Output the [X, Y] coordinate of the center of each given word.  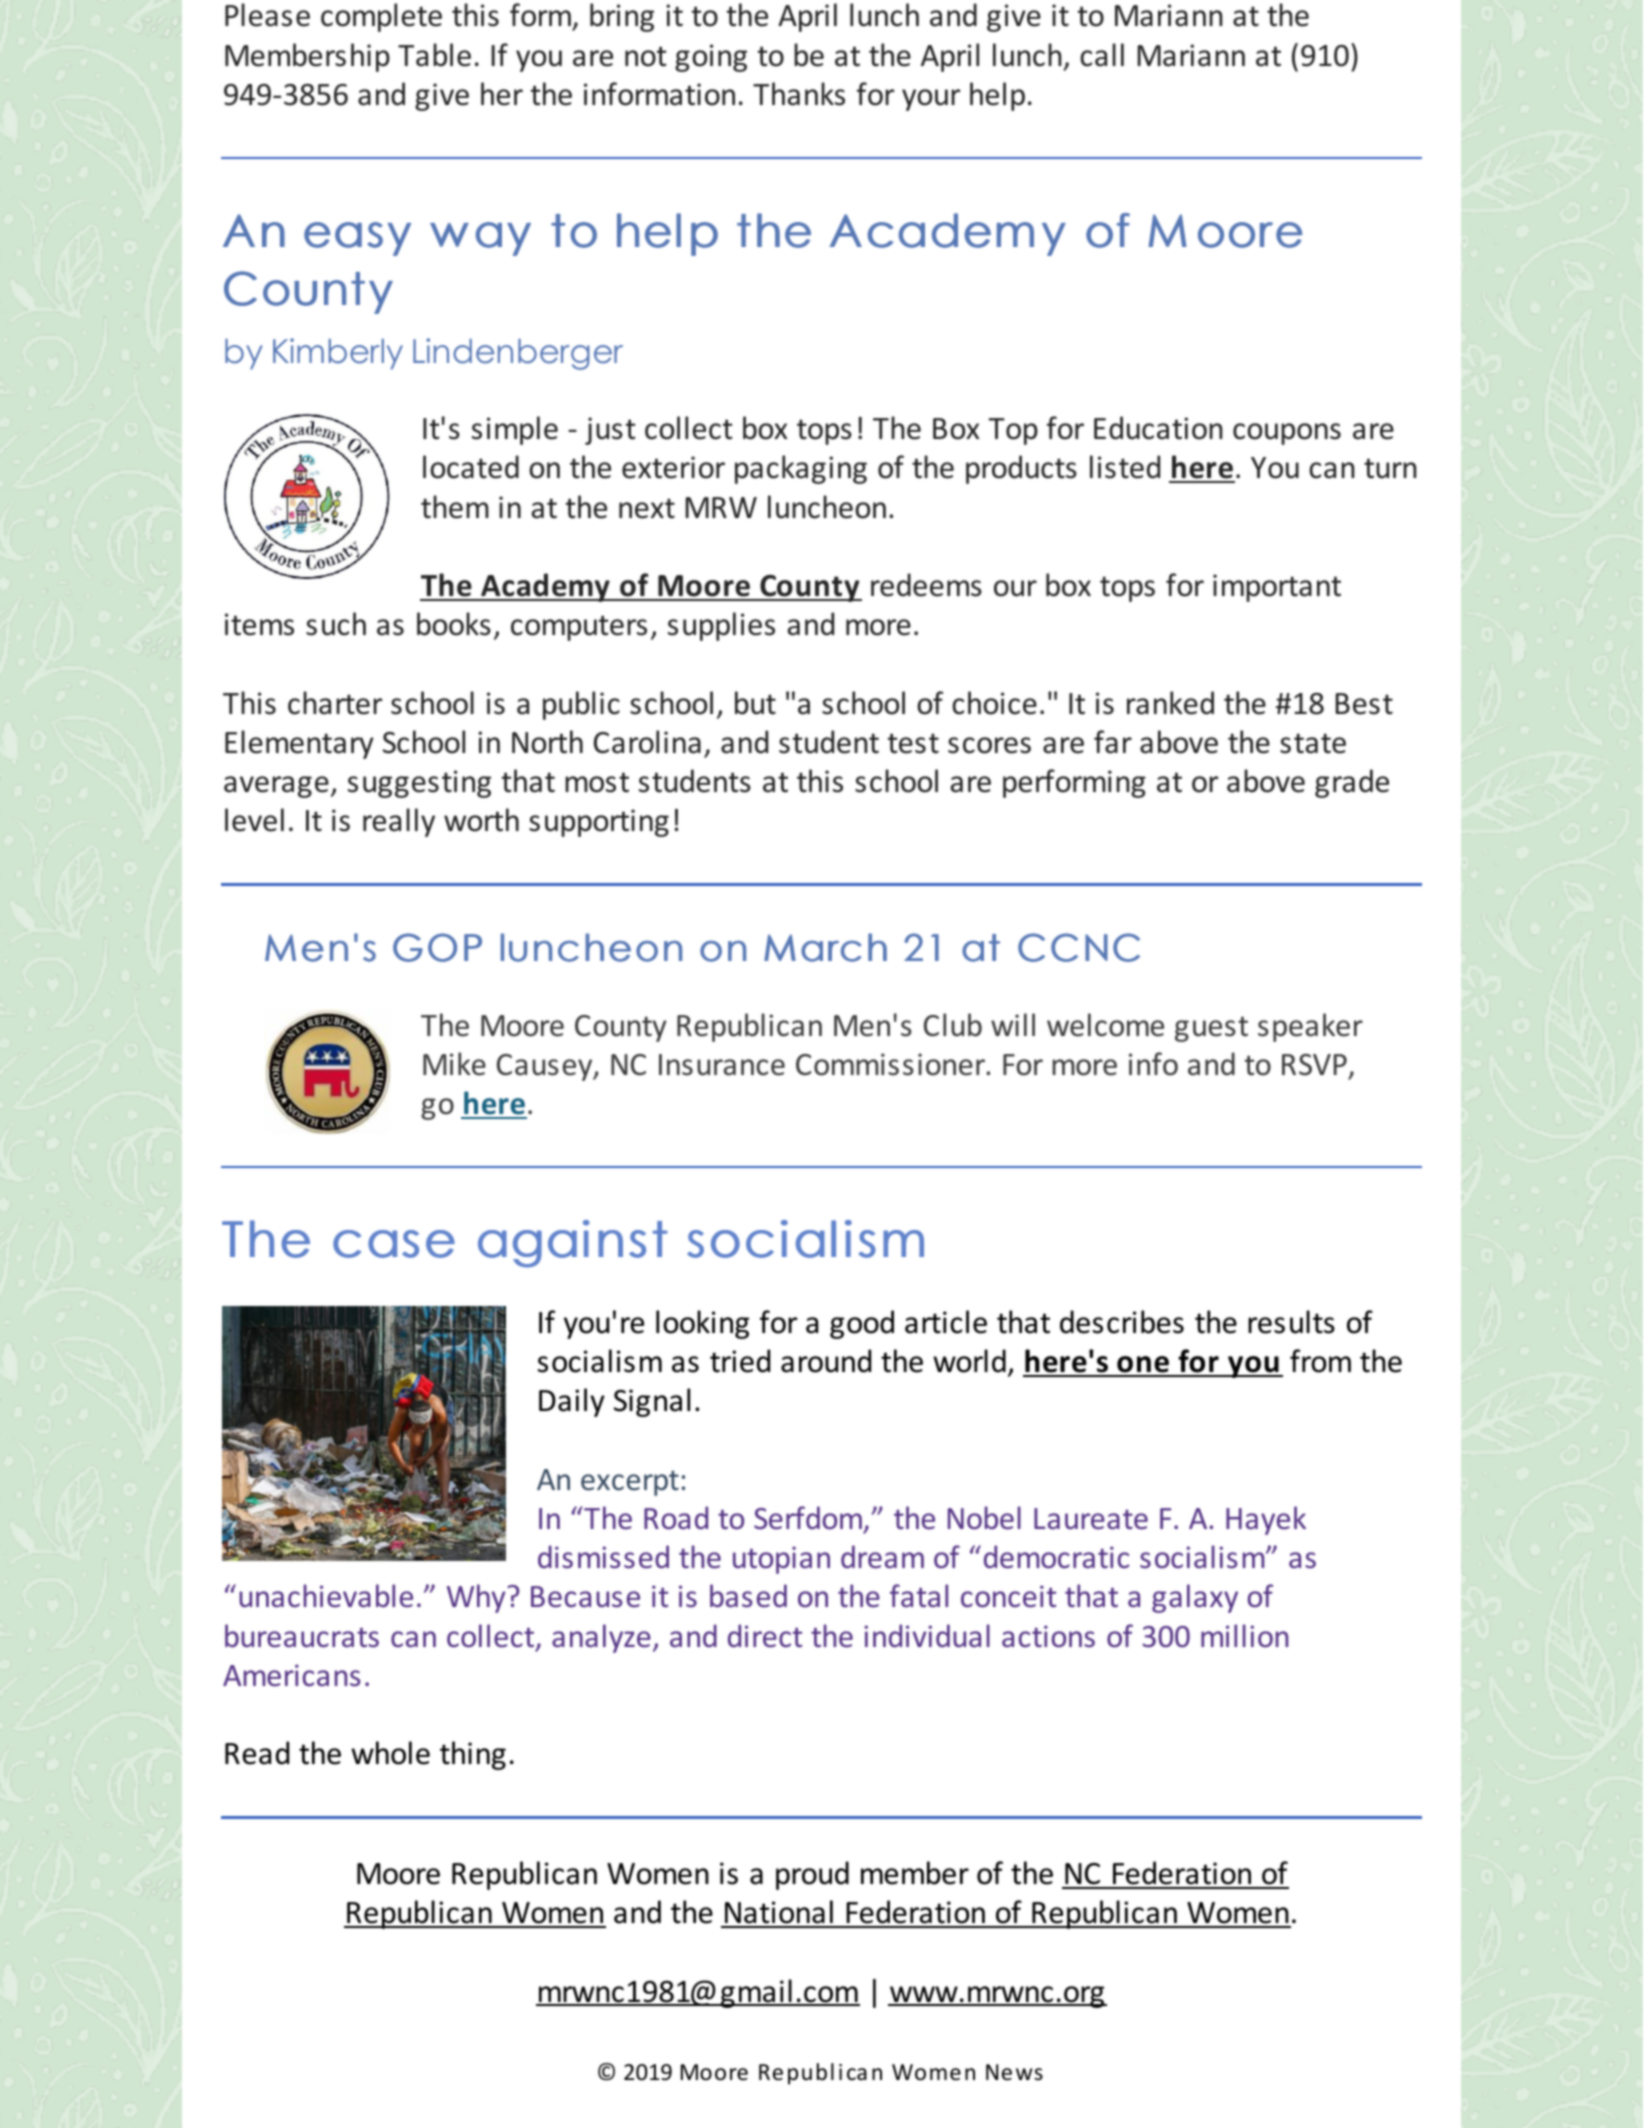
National [779, 1913]
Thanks [799, 94]
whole [390, 1753]
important [1277, 588]
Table [434, 55]
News [1014, 2072]
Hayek [1266, 1520]
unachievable [326, 1596]
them [455, 507]
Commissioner [892, 1064]
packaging [801, 469]
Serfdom [808, 1518]
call [1102, 55]
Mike [454, 1064]
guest [1211, 1029]
